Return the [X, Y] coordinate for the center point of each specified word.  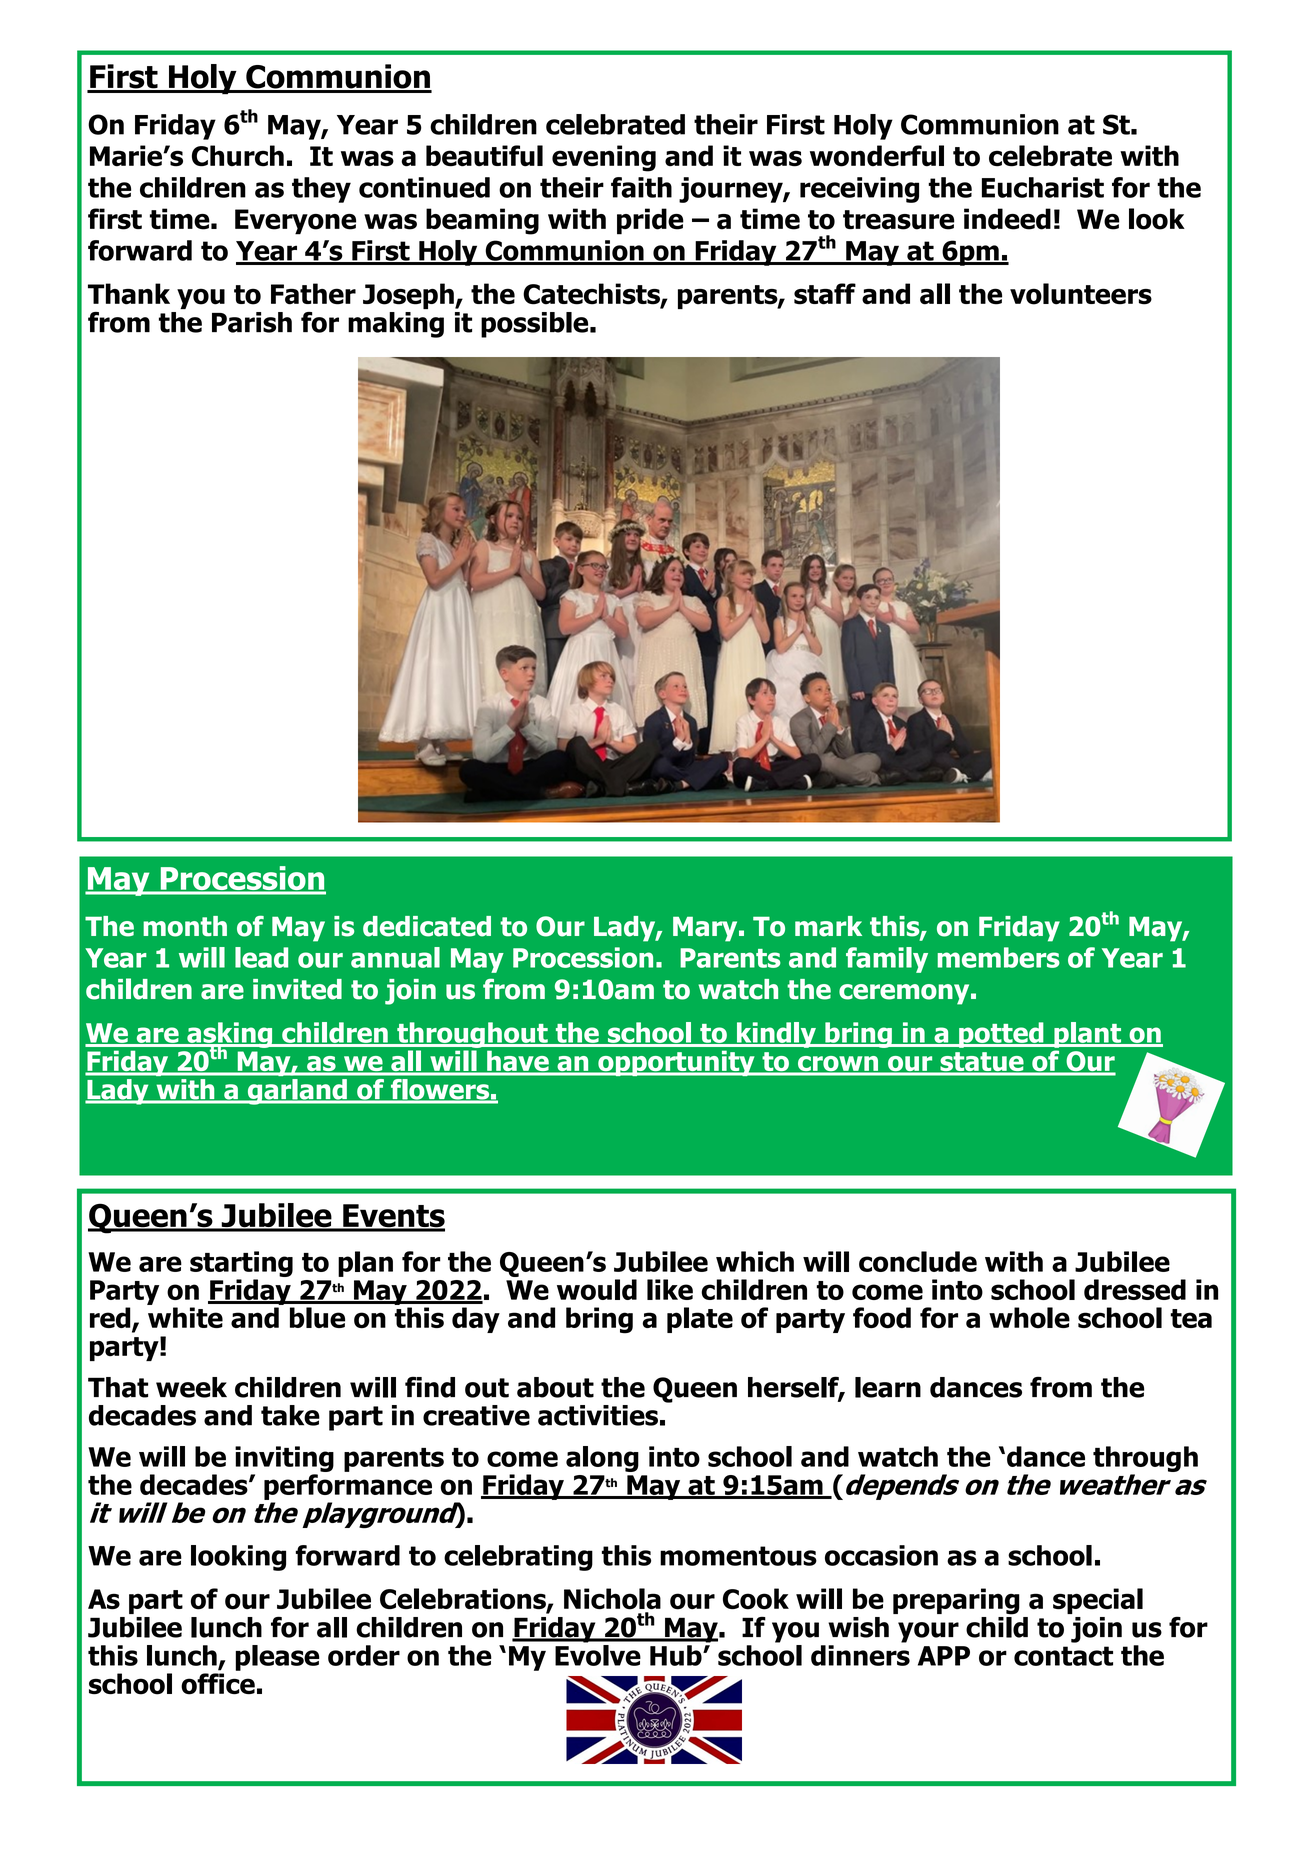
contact [1063, 1656]
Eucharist [1043, 187]
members [998, 957]
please [277, 1658]
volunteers [1081, 294]
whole [1029, 1318]
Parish [252, 322]
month [185, 926]
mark [828, 926]
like [670, 1289]
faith [641, 187]
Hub [677, 1655]
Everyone [295, 222]
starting [241, 1264]
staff [825, 294]
